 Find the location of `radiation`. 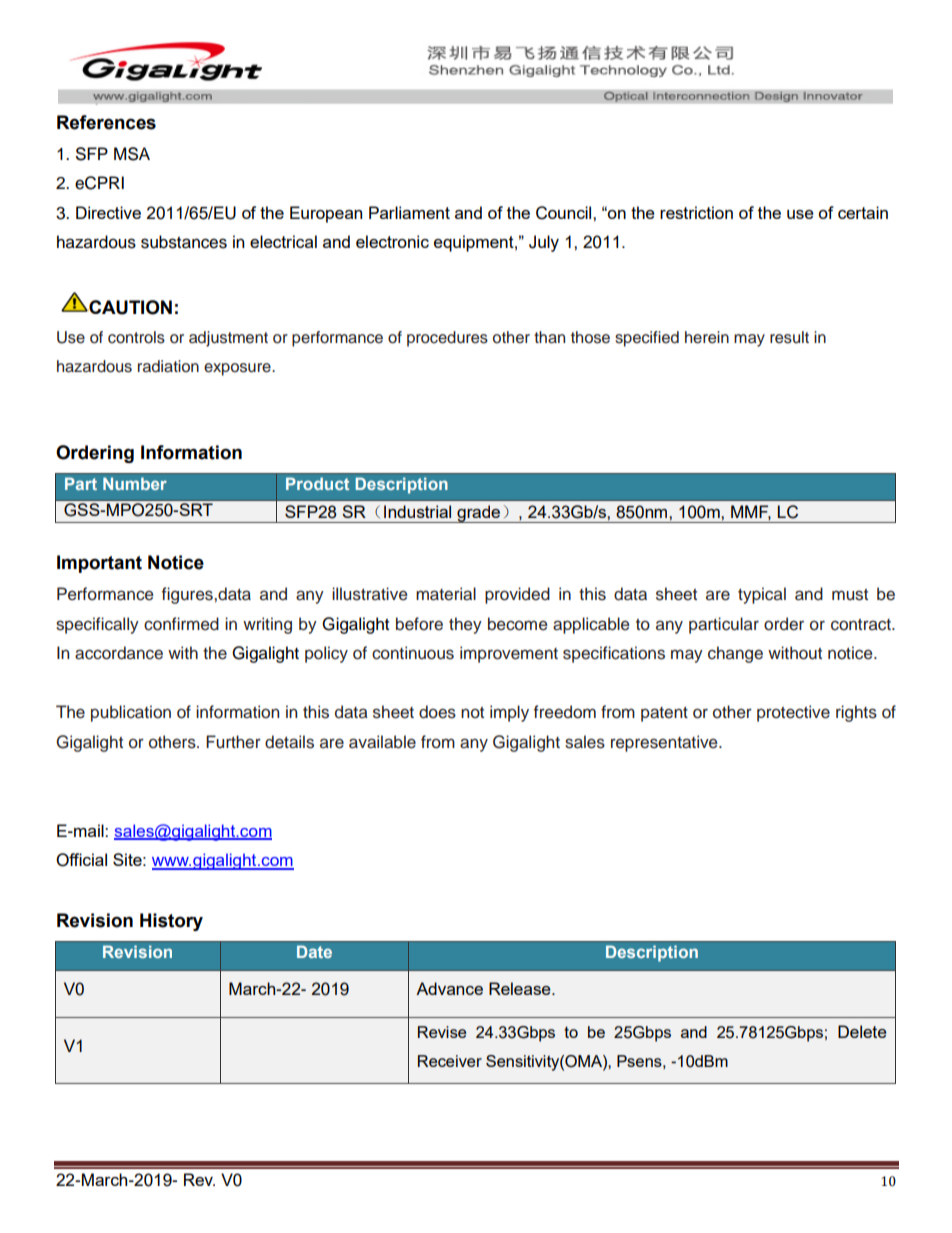

radiation is located at coordinates (168, 366).
